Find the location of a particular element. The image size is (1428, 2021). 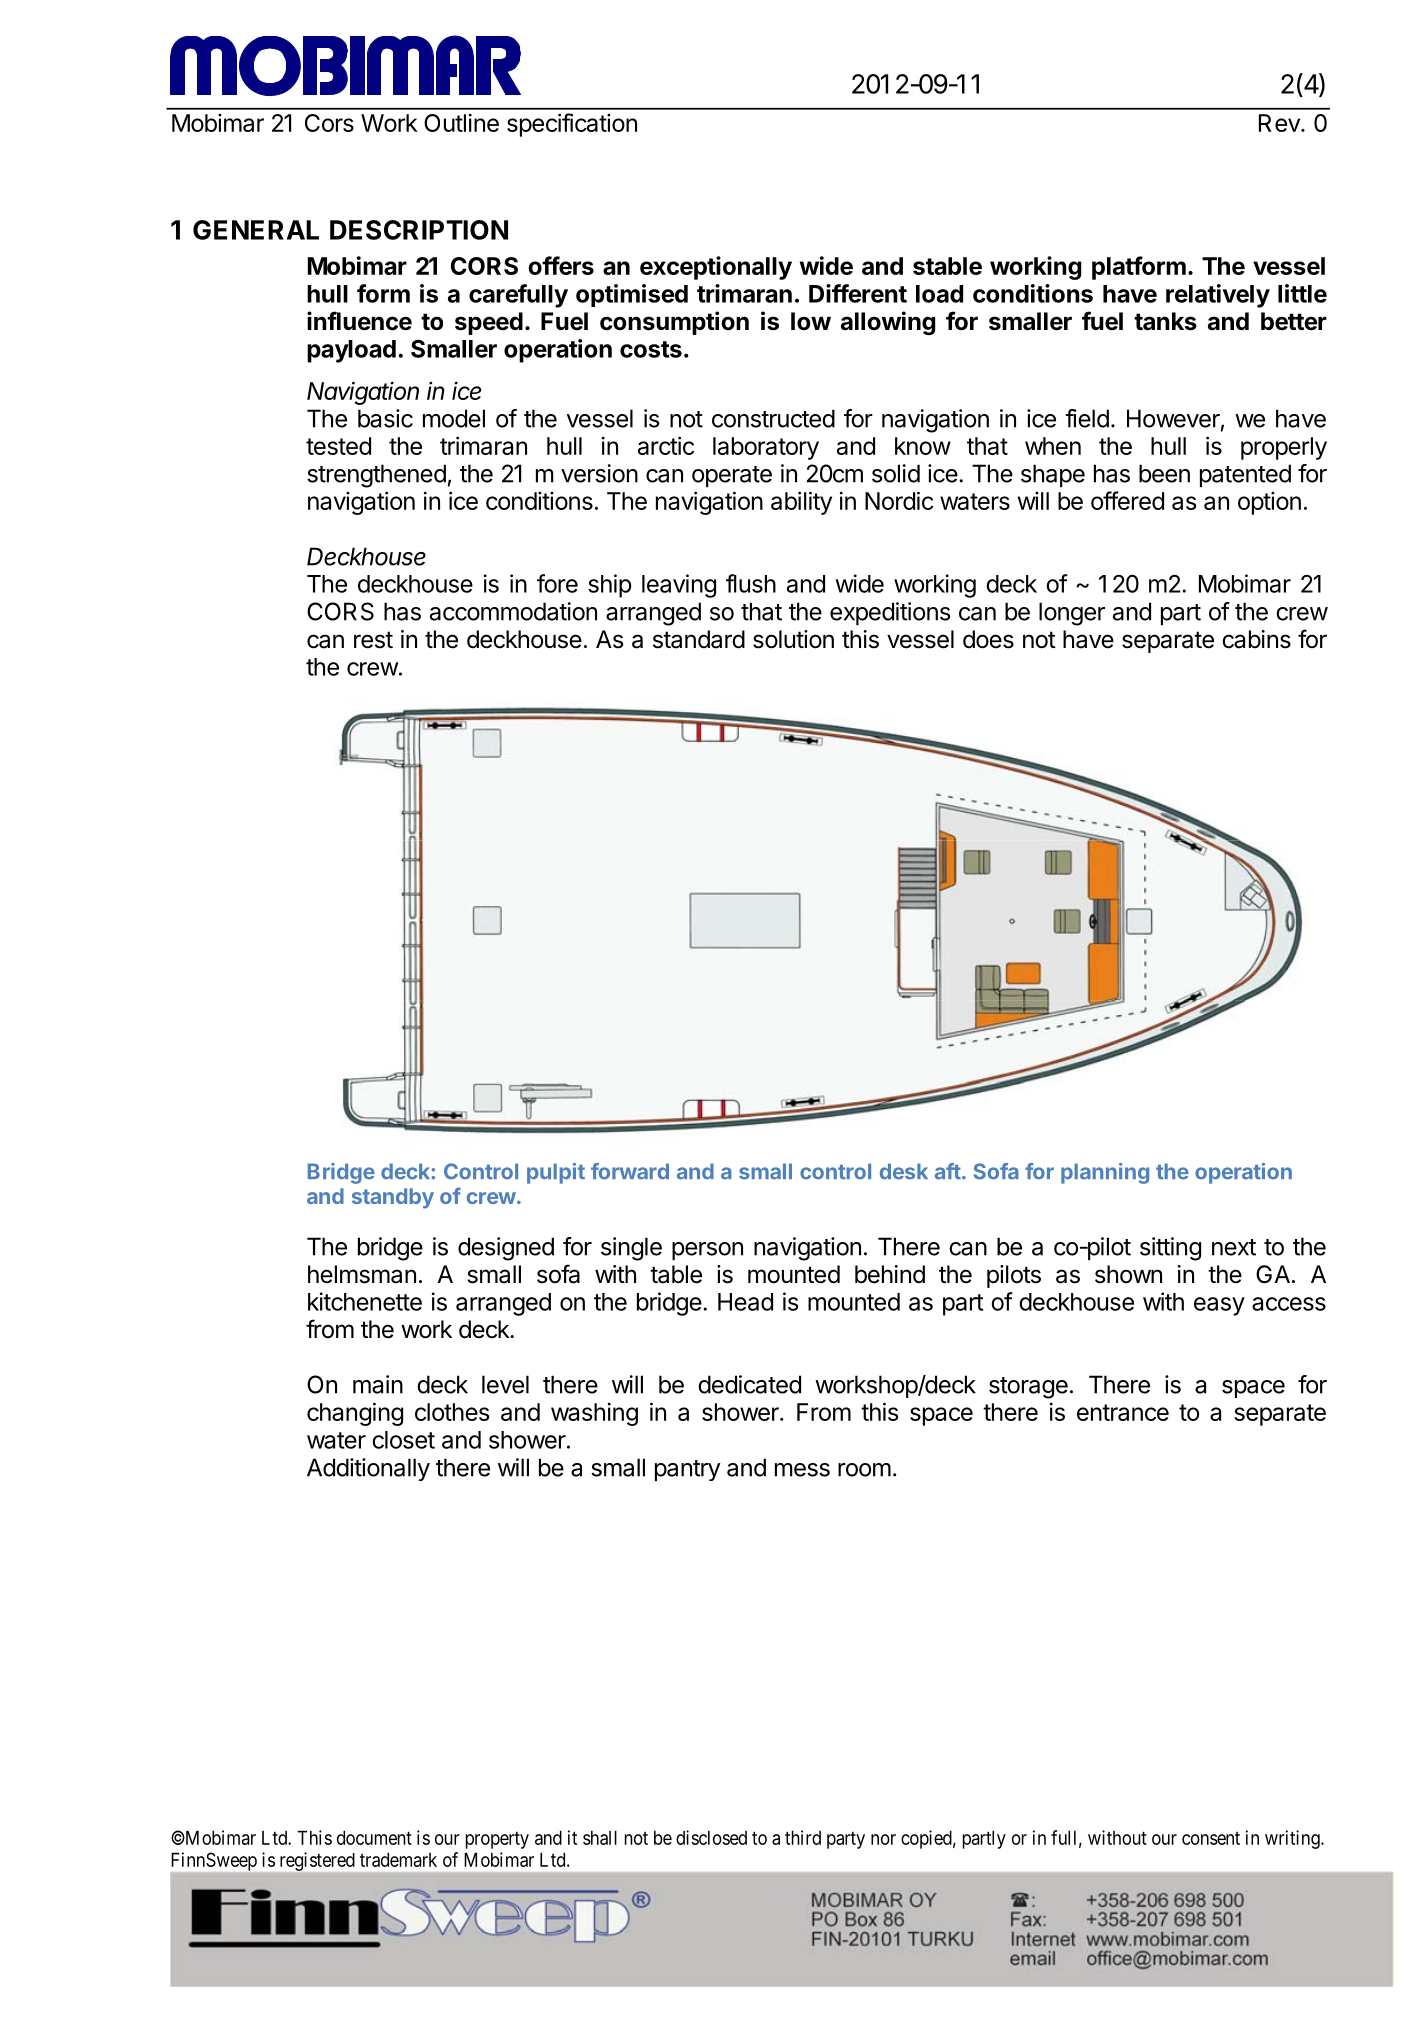

document is located at coordinates (374, 1838).
